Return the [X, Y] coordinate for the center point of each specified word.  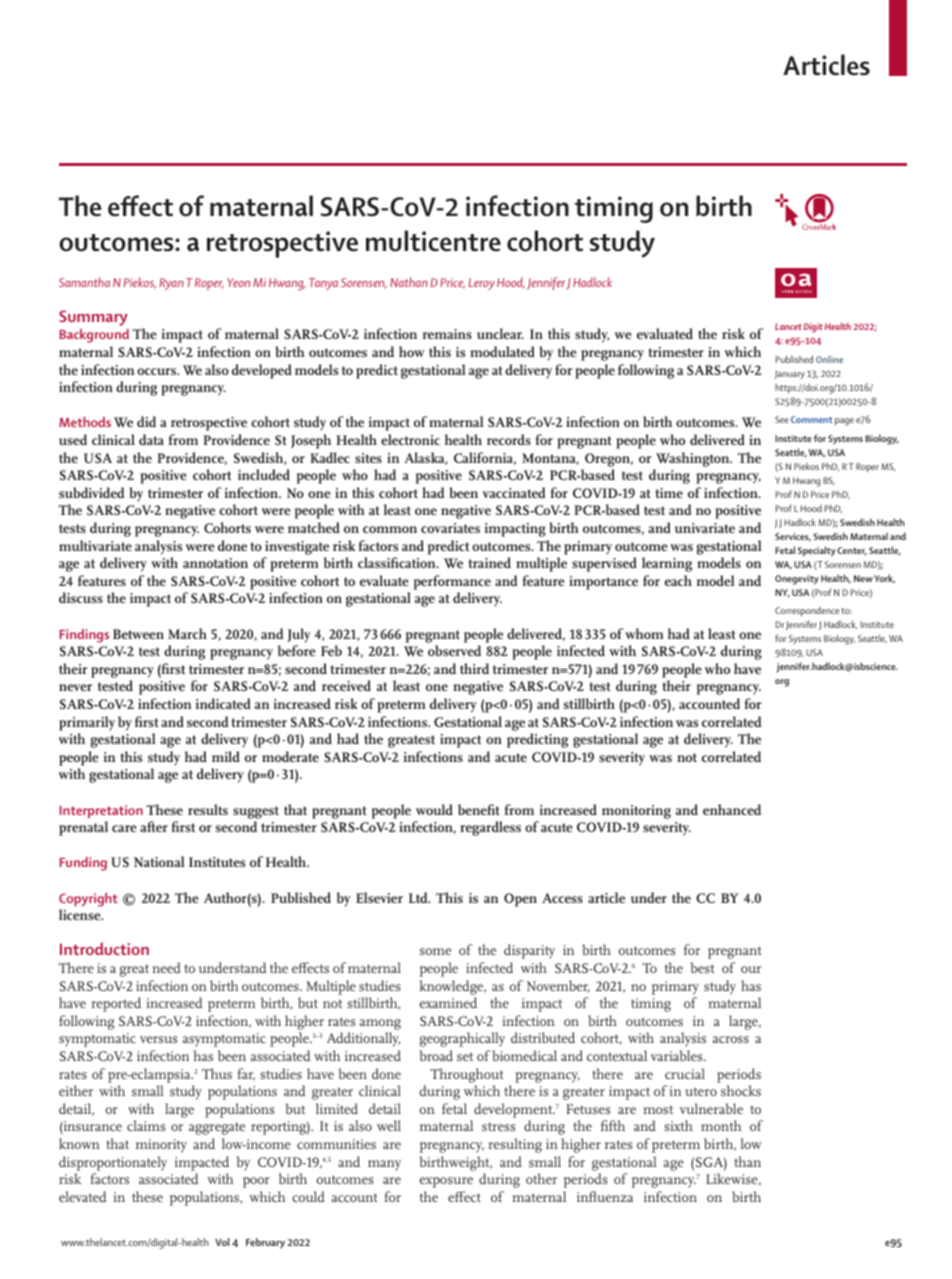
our [751, 969]
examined [448, 1002]
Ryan [171, 284]
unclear [500, 333]
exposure [446, 1182]
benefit [479, 809]
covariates [450, 528]
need [166, 967]
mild [226, 756]
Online [829, 359]
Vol [222, 1242]
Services [793, 537]
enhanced [732, 809]
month [721, 1125]
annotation [215, 563]
